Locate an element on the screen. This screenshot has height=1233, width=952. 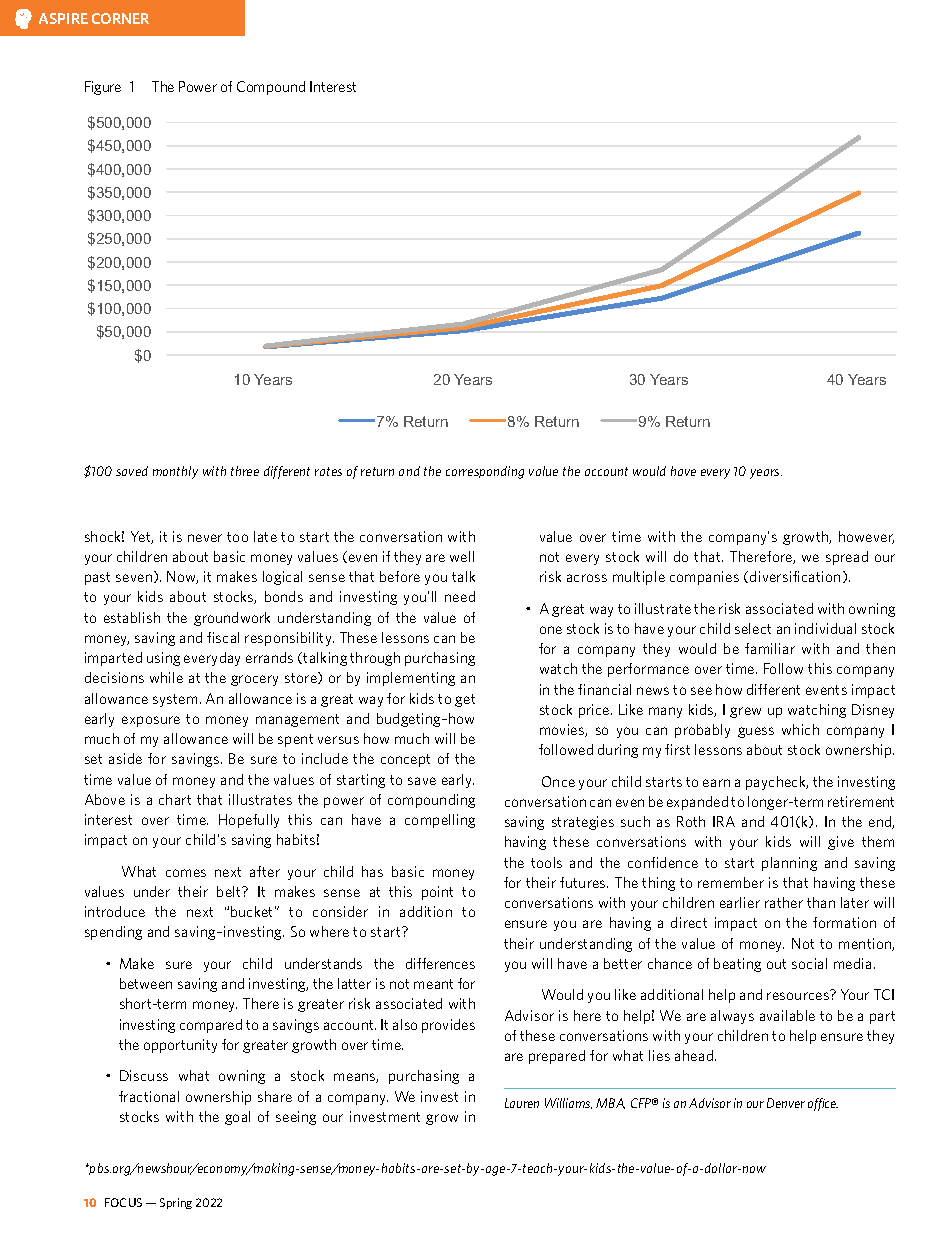
compelling is located at coordinates (440, 821).
